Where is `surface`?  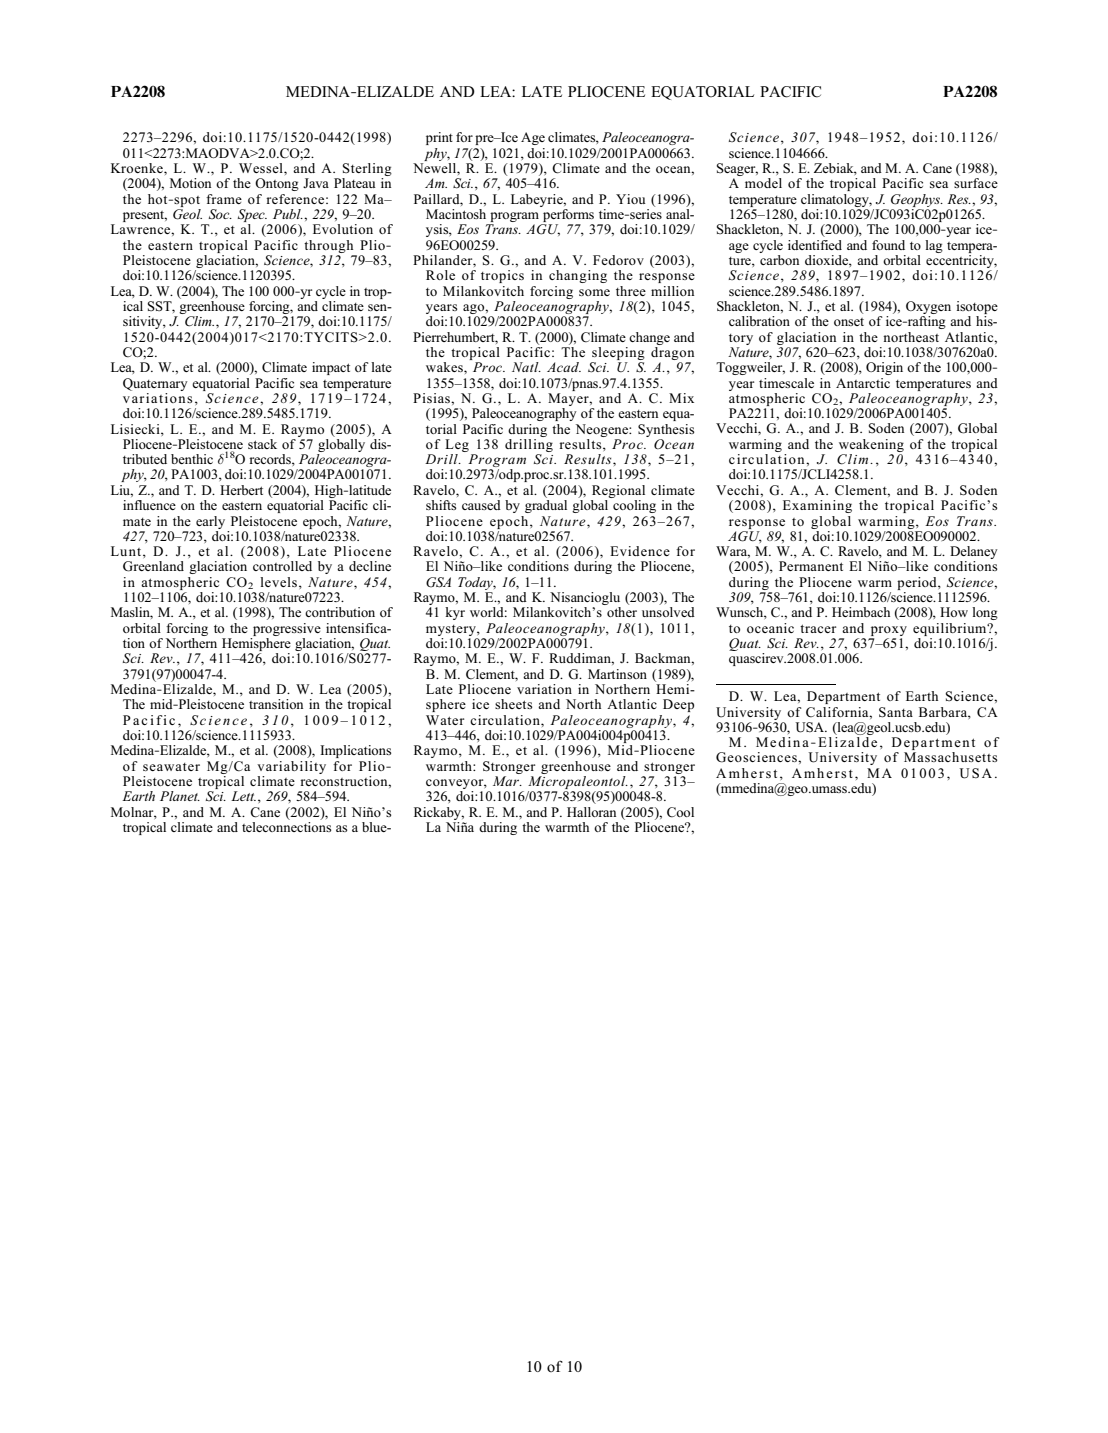
surface is located at coordinates (976, 183).
